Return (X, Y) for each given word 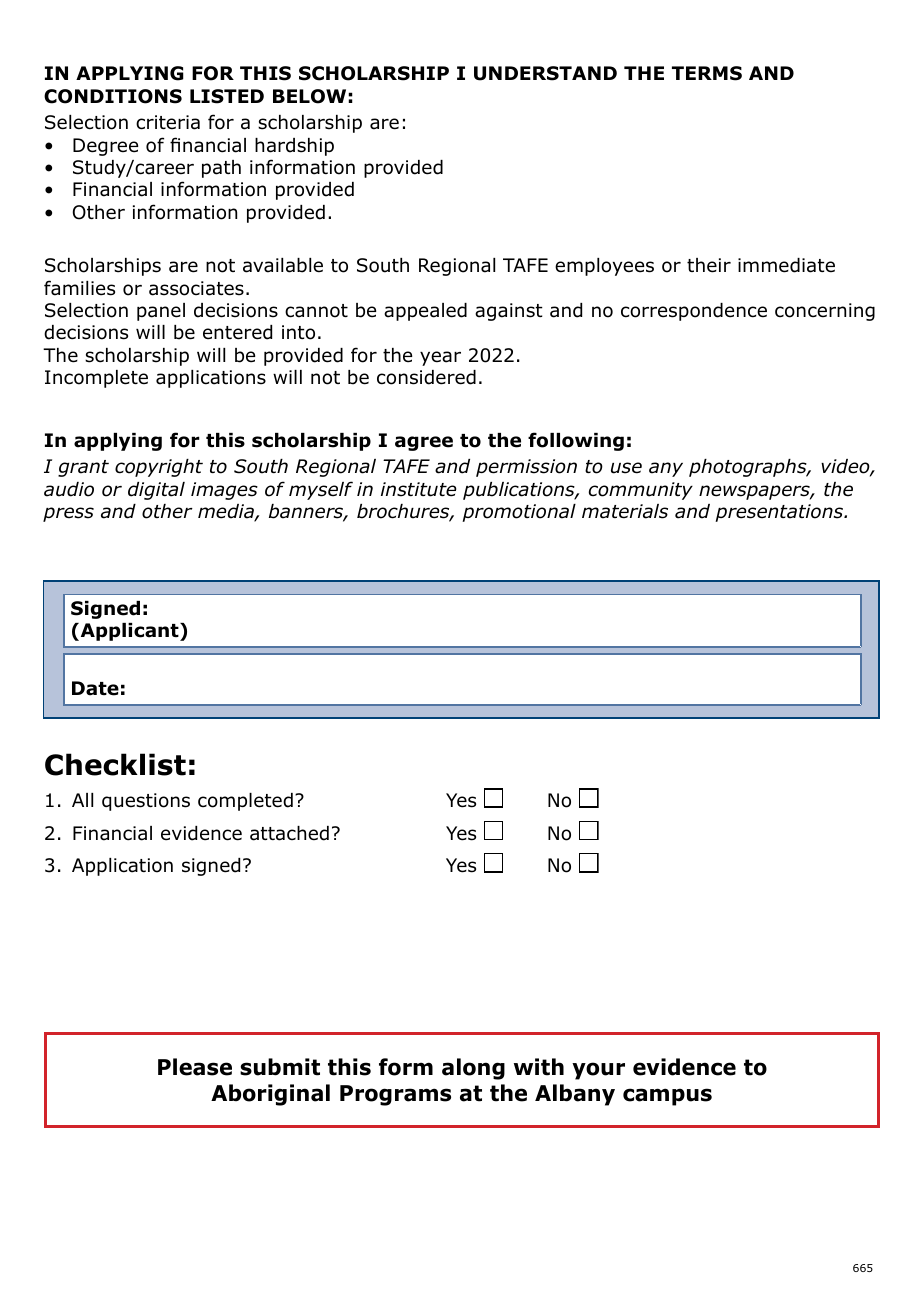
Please (195, 1067)
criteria (168, 122)
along (473, 1069)
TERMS (707, 73)
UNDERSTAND (545, 73)
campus (667, 1097)
